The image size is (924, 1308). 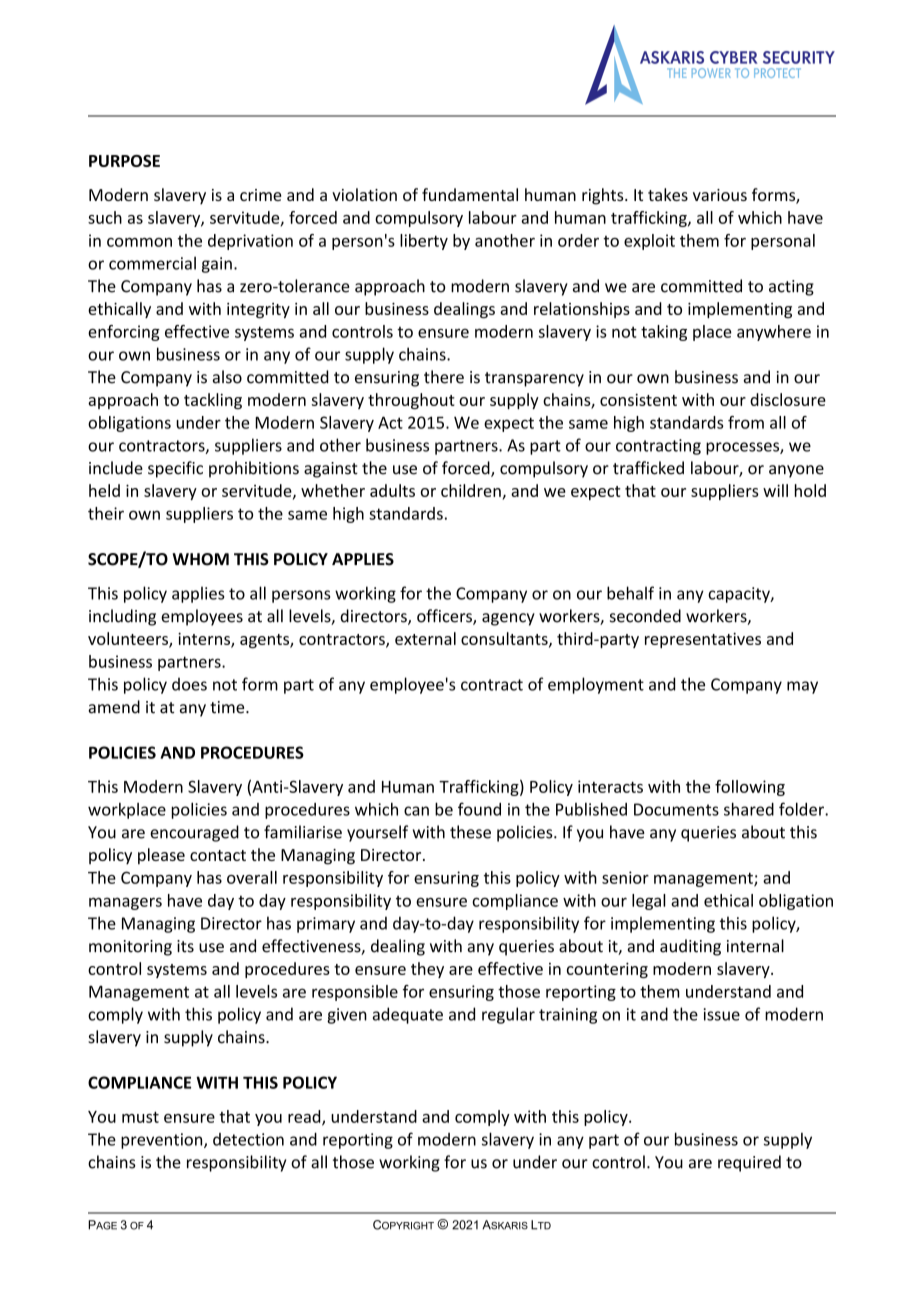 I want to click on read, so click(x=305, y=1117).
